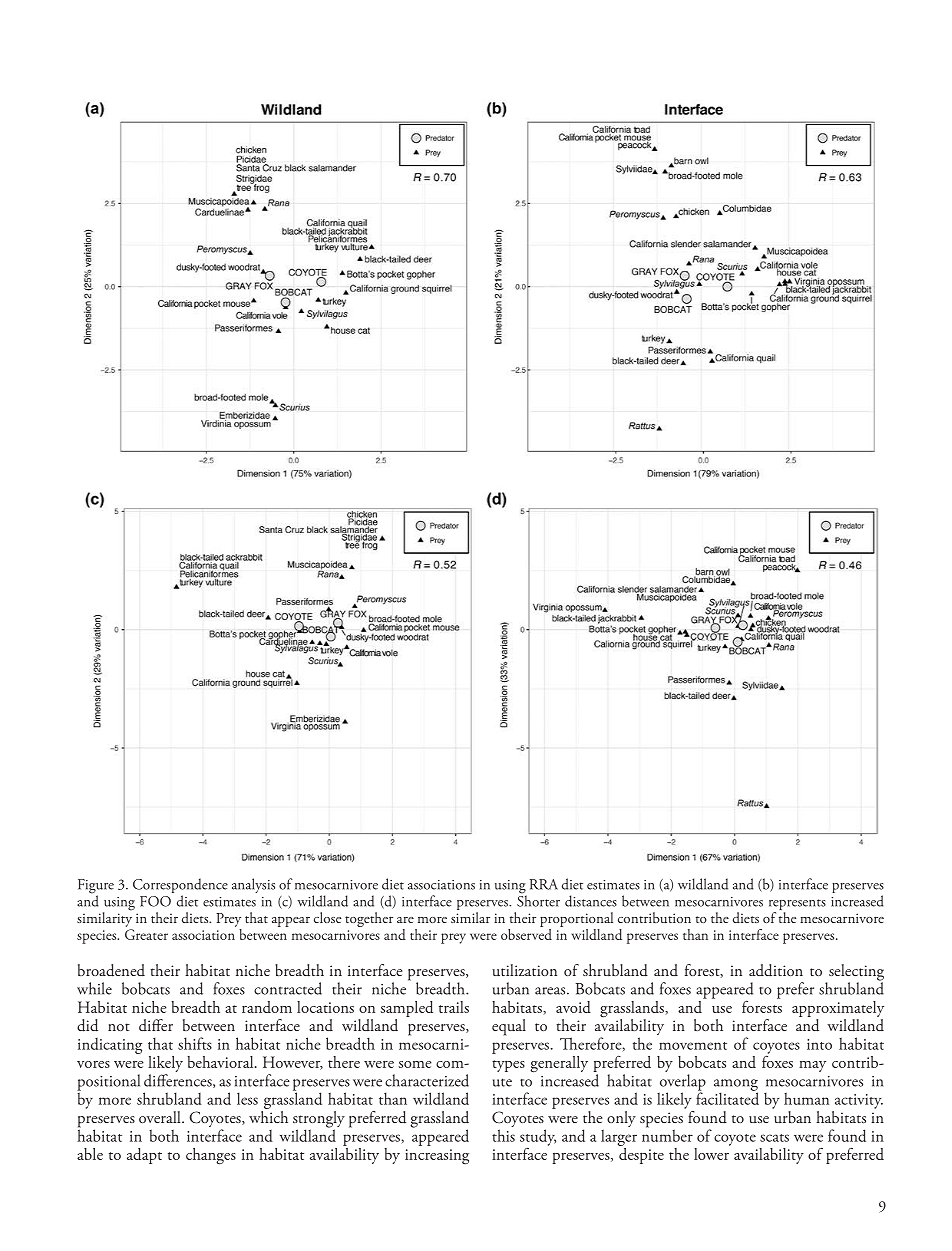 This page has height=1251, width=952. What do you see at coordinates (538, 900) in the page?
I see `Shorter` at bounding box center [538, 900].
